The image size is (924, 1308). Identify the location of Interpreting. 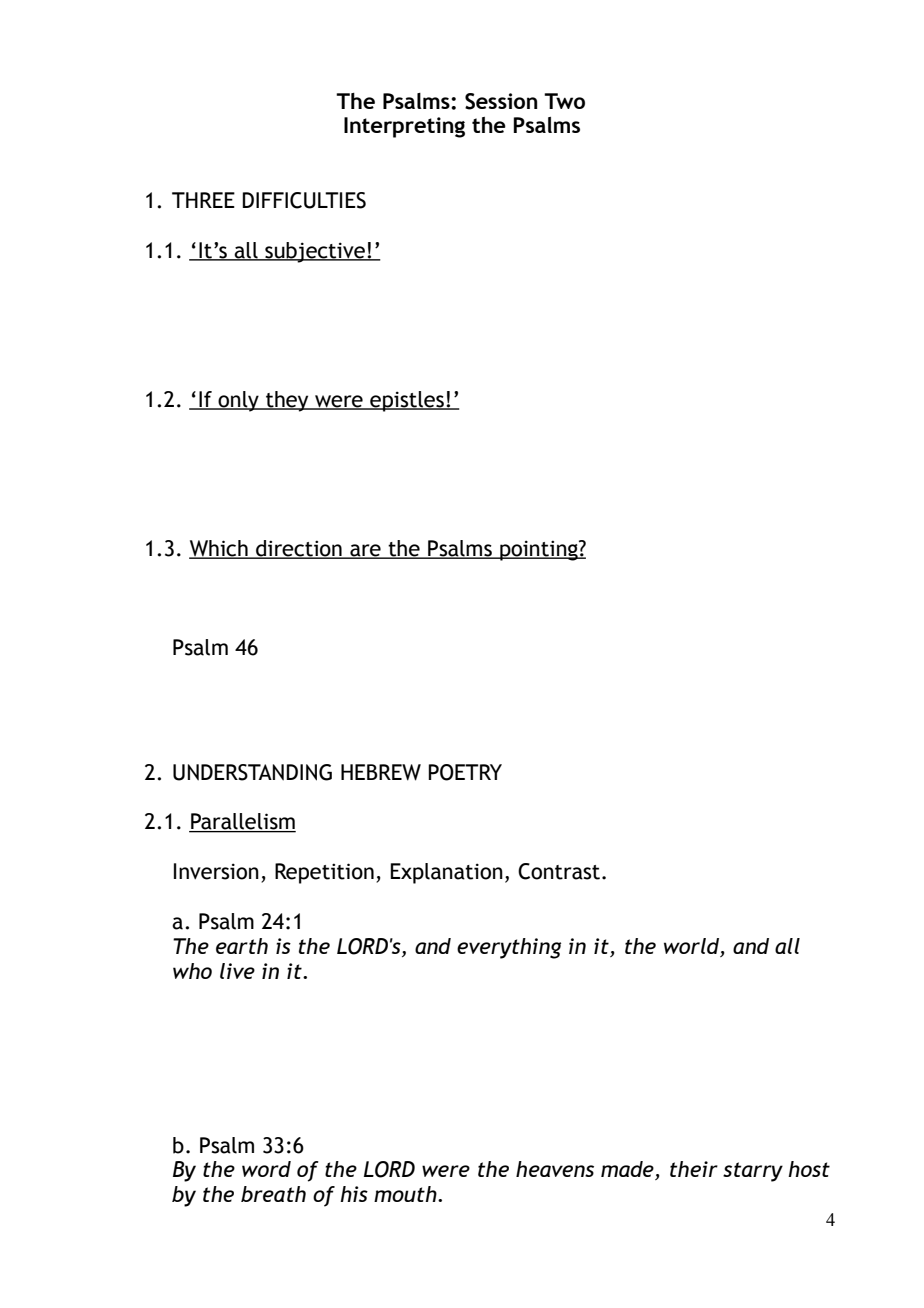
(404, 127).
